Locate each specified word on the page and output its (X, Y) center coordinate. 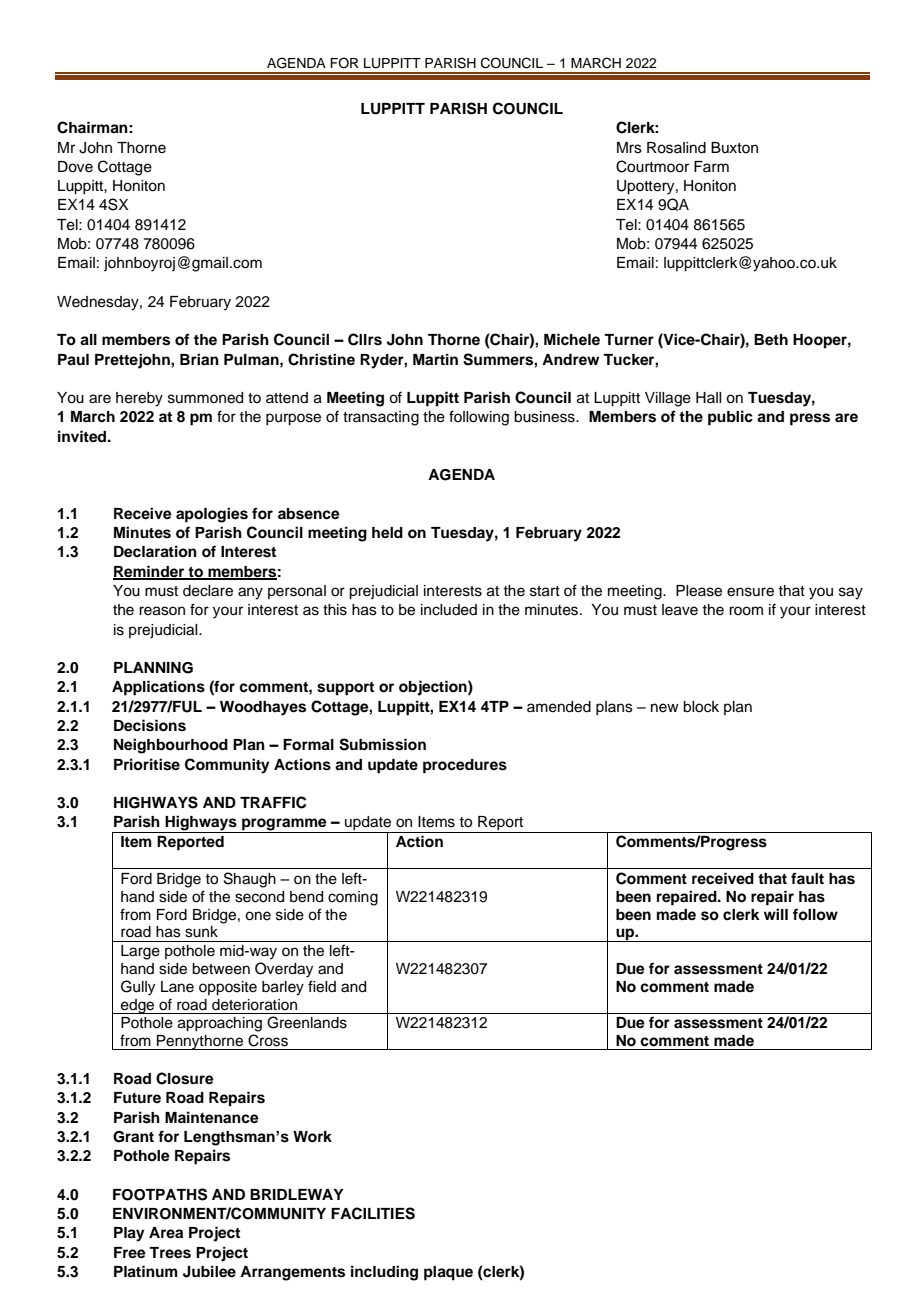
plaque (448, 1273)
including (384, 1273)
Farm (711, 166)
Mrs (629, 148)
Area (166, 1232)
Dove (75, 167)
